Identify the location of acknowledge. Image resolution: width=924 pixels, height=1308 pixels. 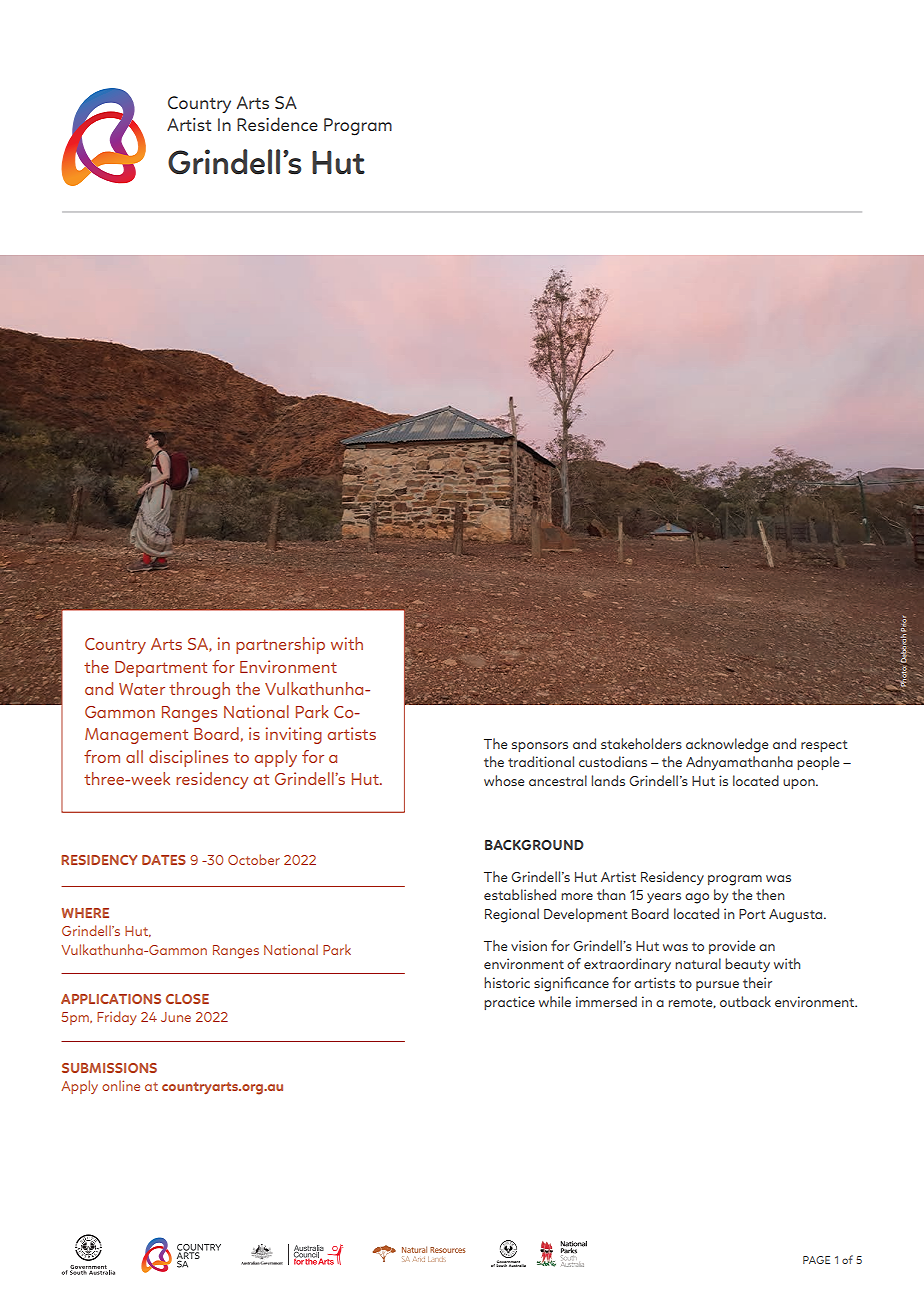
(727, 745).
